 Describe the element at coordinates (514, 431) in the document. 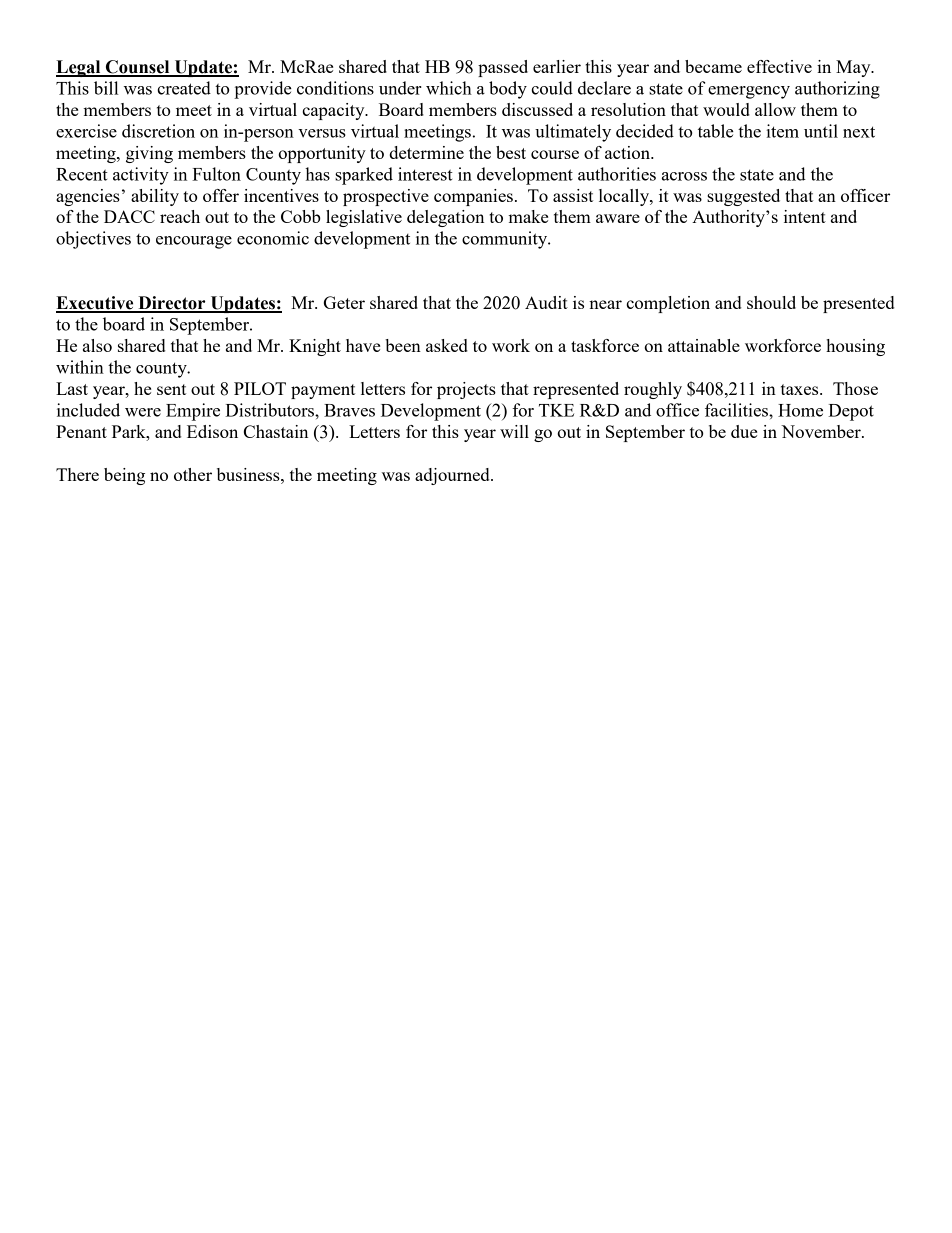

I see `will` at that location.
